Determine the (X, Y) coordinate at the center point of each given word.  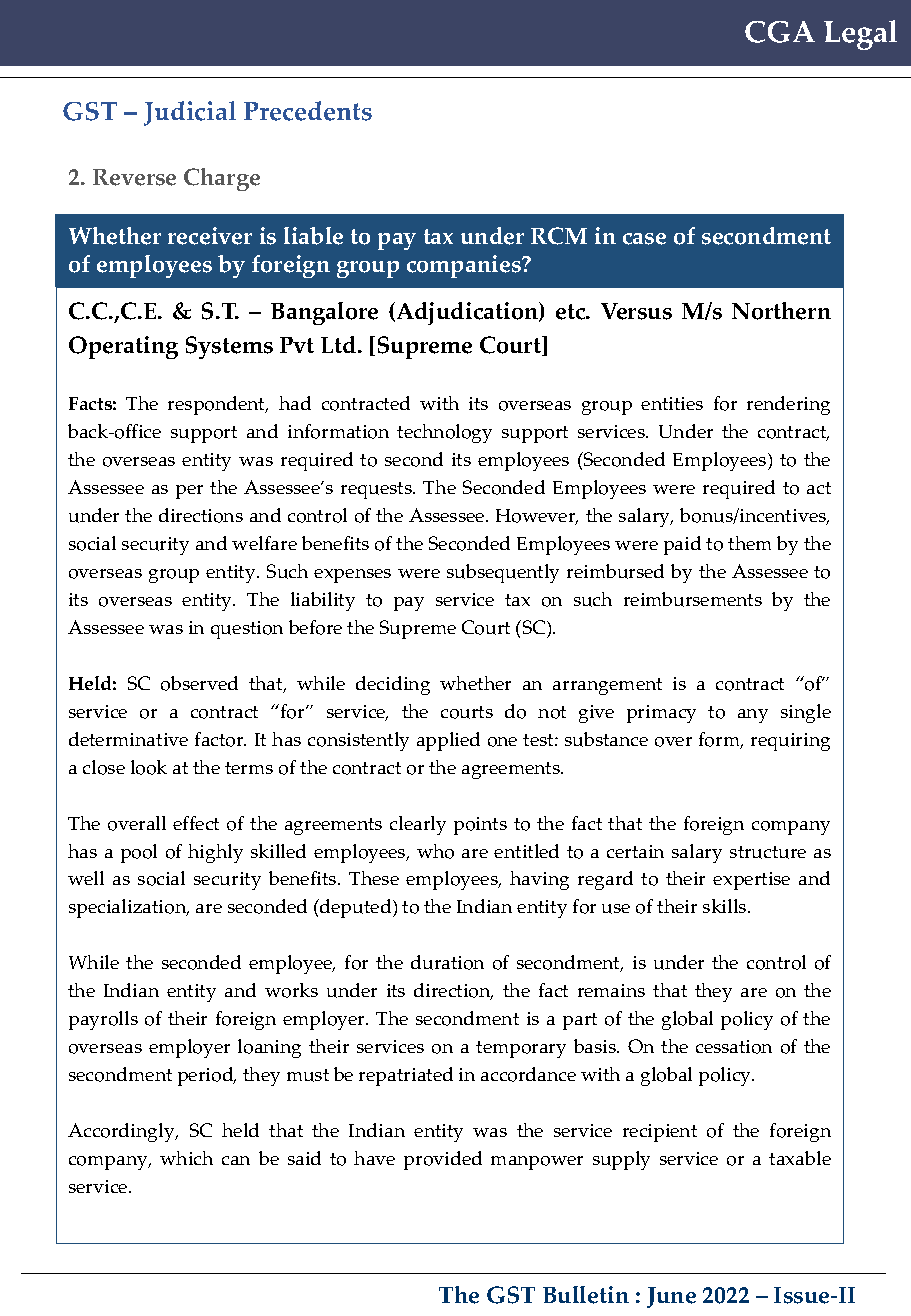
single (806, 713)
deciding (393, 685)
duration (447, 962)
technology (444, 433)
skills (726, 906)
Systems (229, 347)
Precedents (308, 111)
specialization (129, 908)
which (186, 1158)
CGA (780, 32)
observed (199, 683)
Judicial (190, 113)
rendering (788, 405)
